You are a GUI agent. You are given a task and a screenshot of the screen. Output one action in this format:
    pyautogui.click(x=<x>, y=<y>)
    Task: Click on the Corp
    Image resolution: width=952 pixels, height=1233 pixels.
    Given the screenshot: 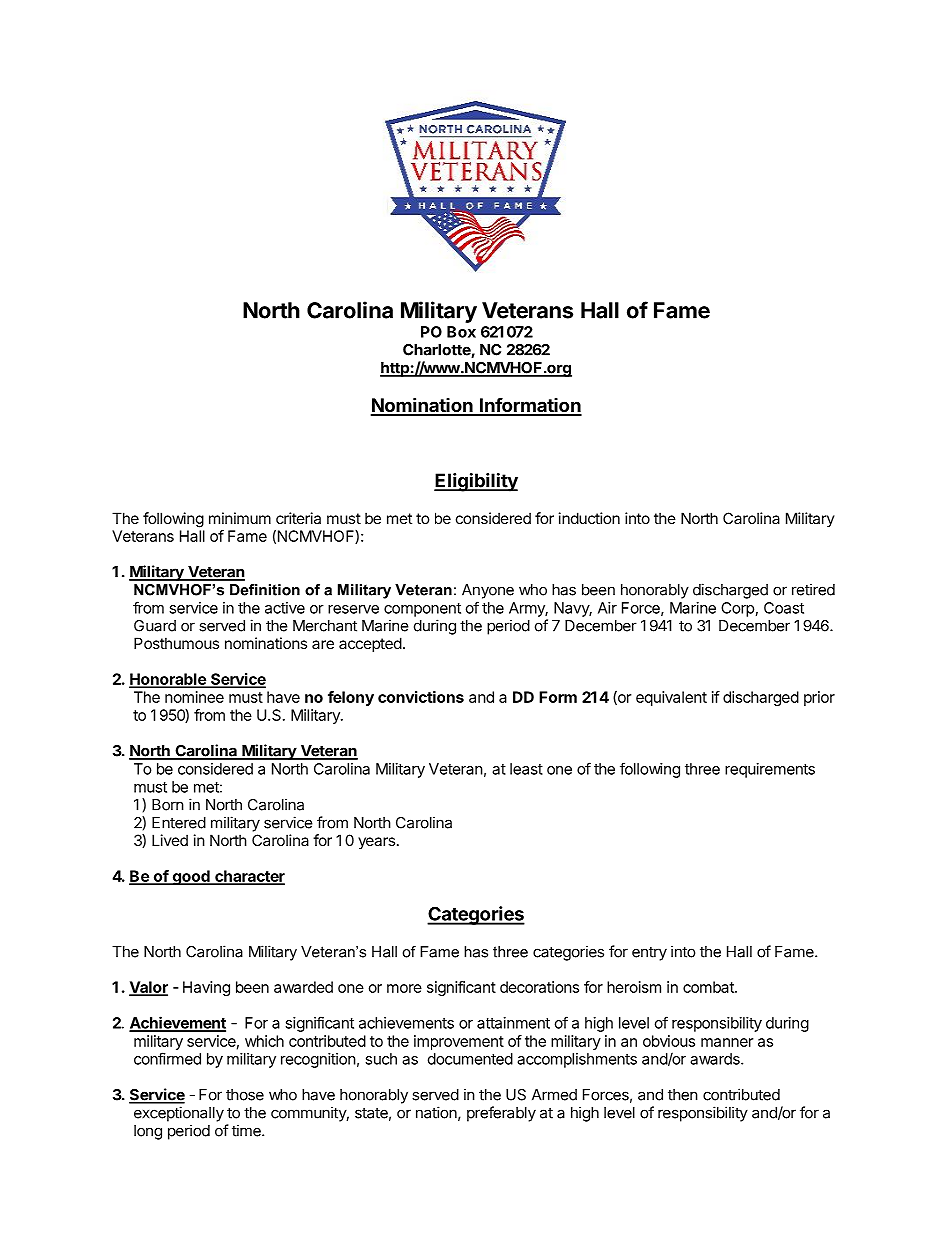 What is the action you would take?
    pyautogui.click(x=737, y=609)
